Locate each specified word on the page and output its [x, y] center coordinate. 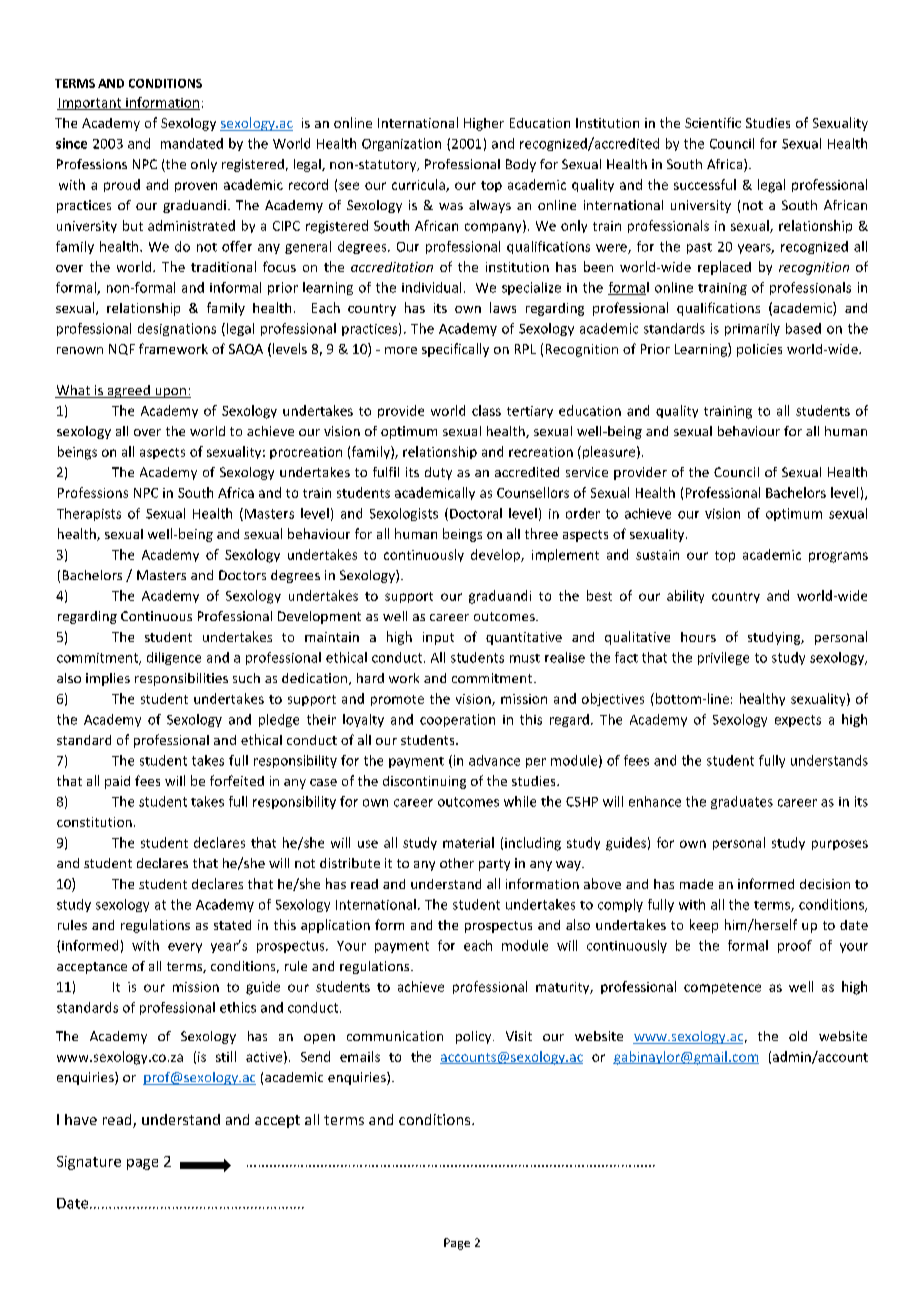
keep [704, 926]
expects [798, 721]
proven [196, 187]
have [81, 1119]
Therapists [89, 514]
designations [177, 329]
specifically [455, 350]
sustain [657, 555]
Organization [401, 144]
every [185, 948]
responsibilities [181, 679]
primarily [752, 329]
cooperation [457, 720]
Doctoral [476, 513]
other [457, 863]
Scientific [713, 122]
